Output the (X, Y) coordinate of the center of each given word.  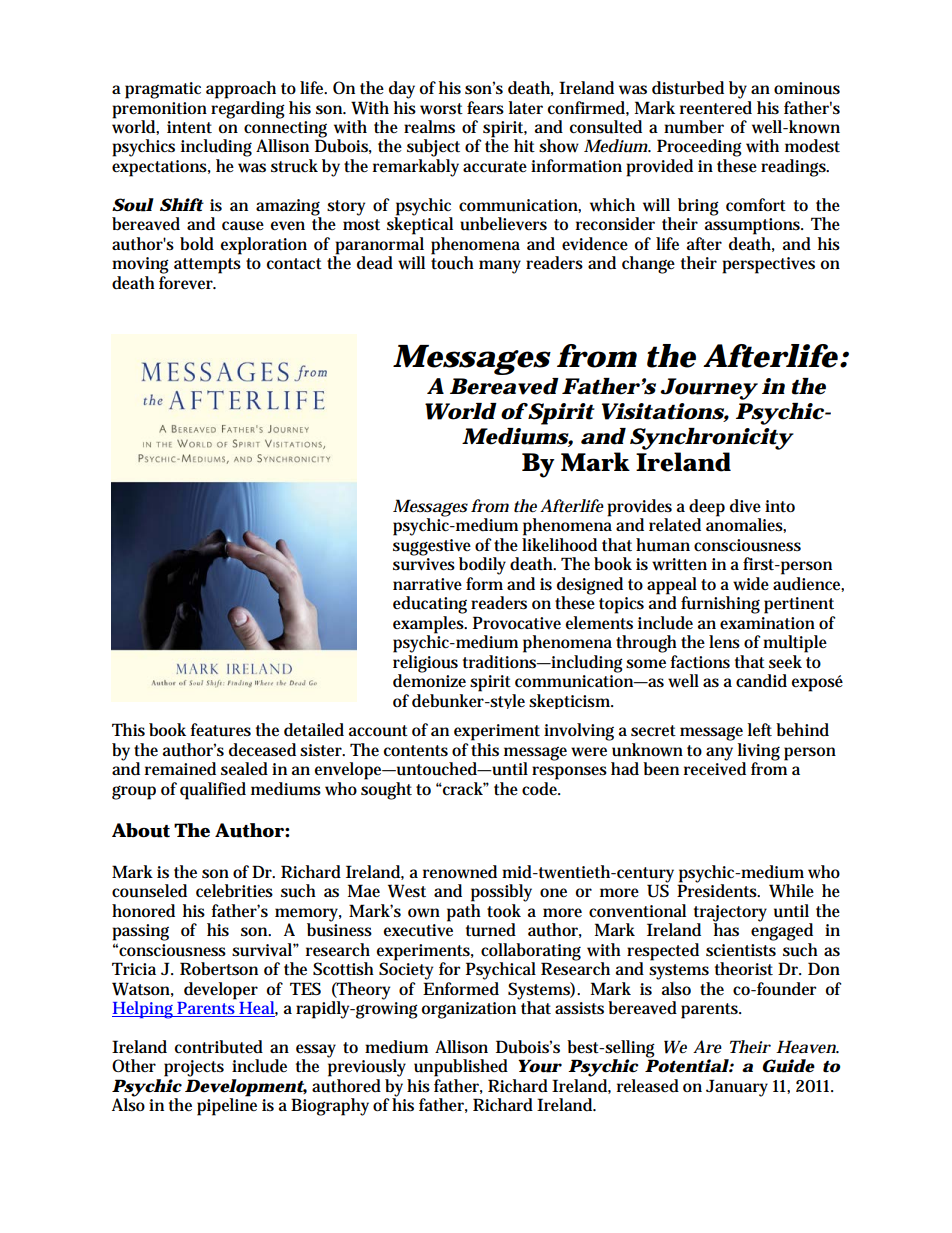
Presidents (718, 890)
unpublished (461, 1068)
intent (189, 127)
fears (485, 108)
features (220, 730)
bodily (482, 566)
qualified (213, 791)
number (694, 127)
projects (194, 1068)
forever (187, 283)
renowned (460, 872)
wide (751, 584)
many (500, 267)
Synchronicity (711, 439)
